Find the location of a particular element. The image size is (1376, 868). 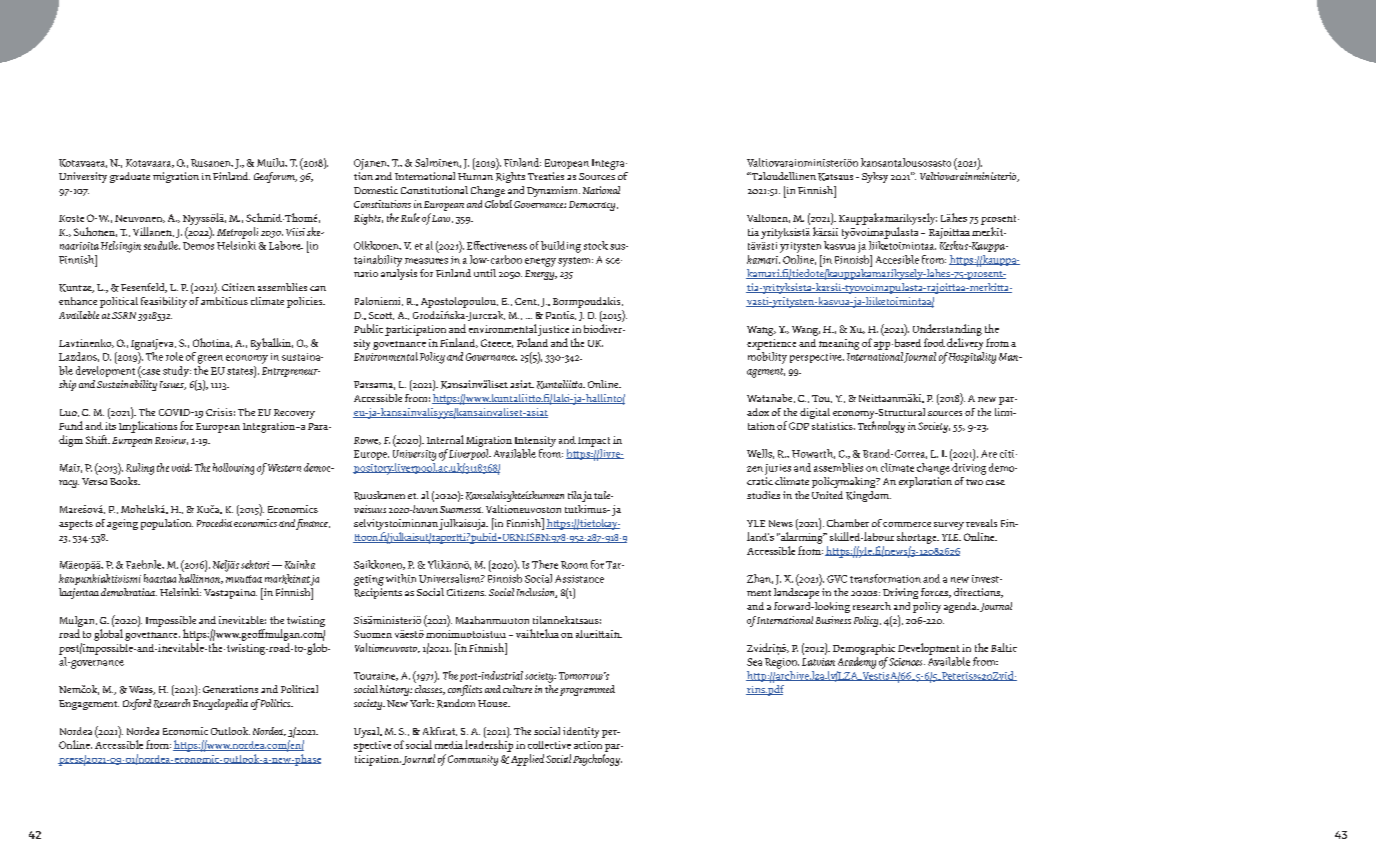

Hospitality is located at coordinates (972, 358).
